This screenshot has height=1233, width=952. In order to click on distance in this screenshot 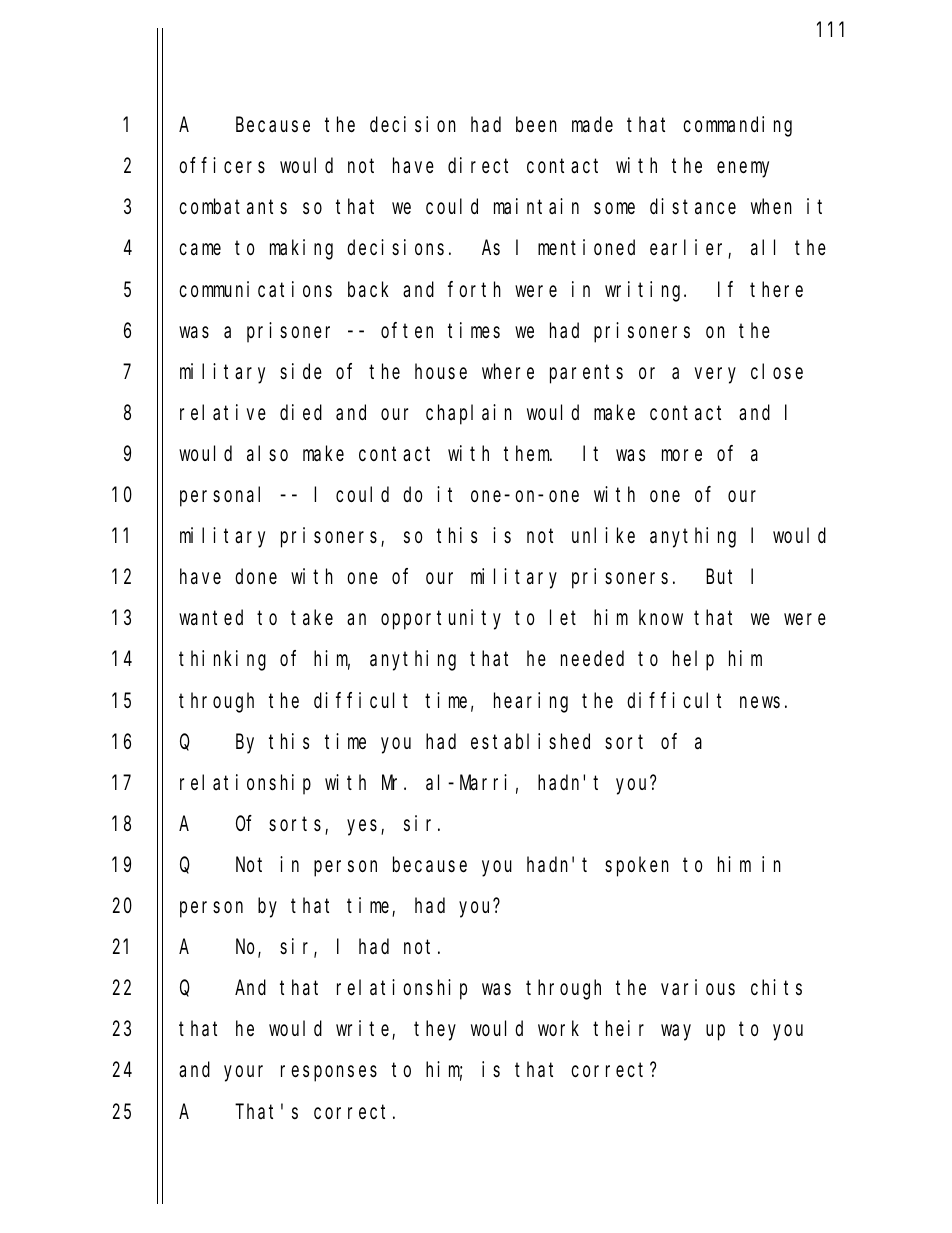, I will do `click(693, 206)`.
